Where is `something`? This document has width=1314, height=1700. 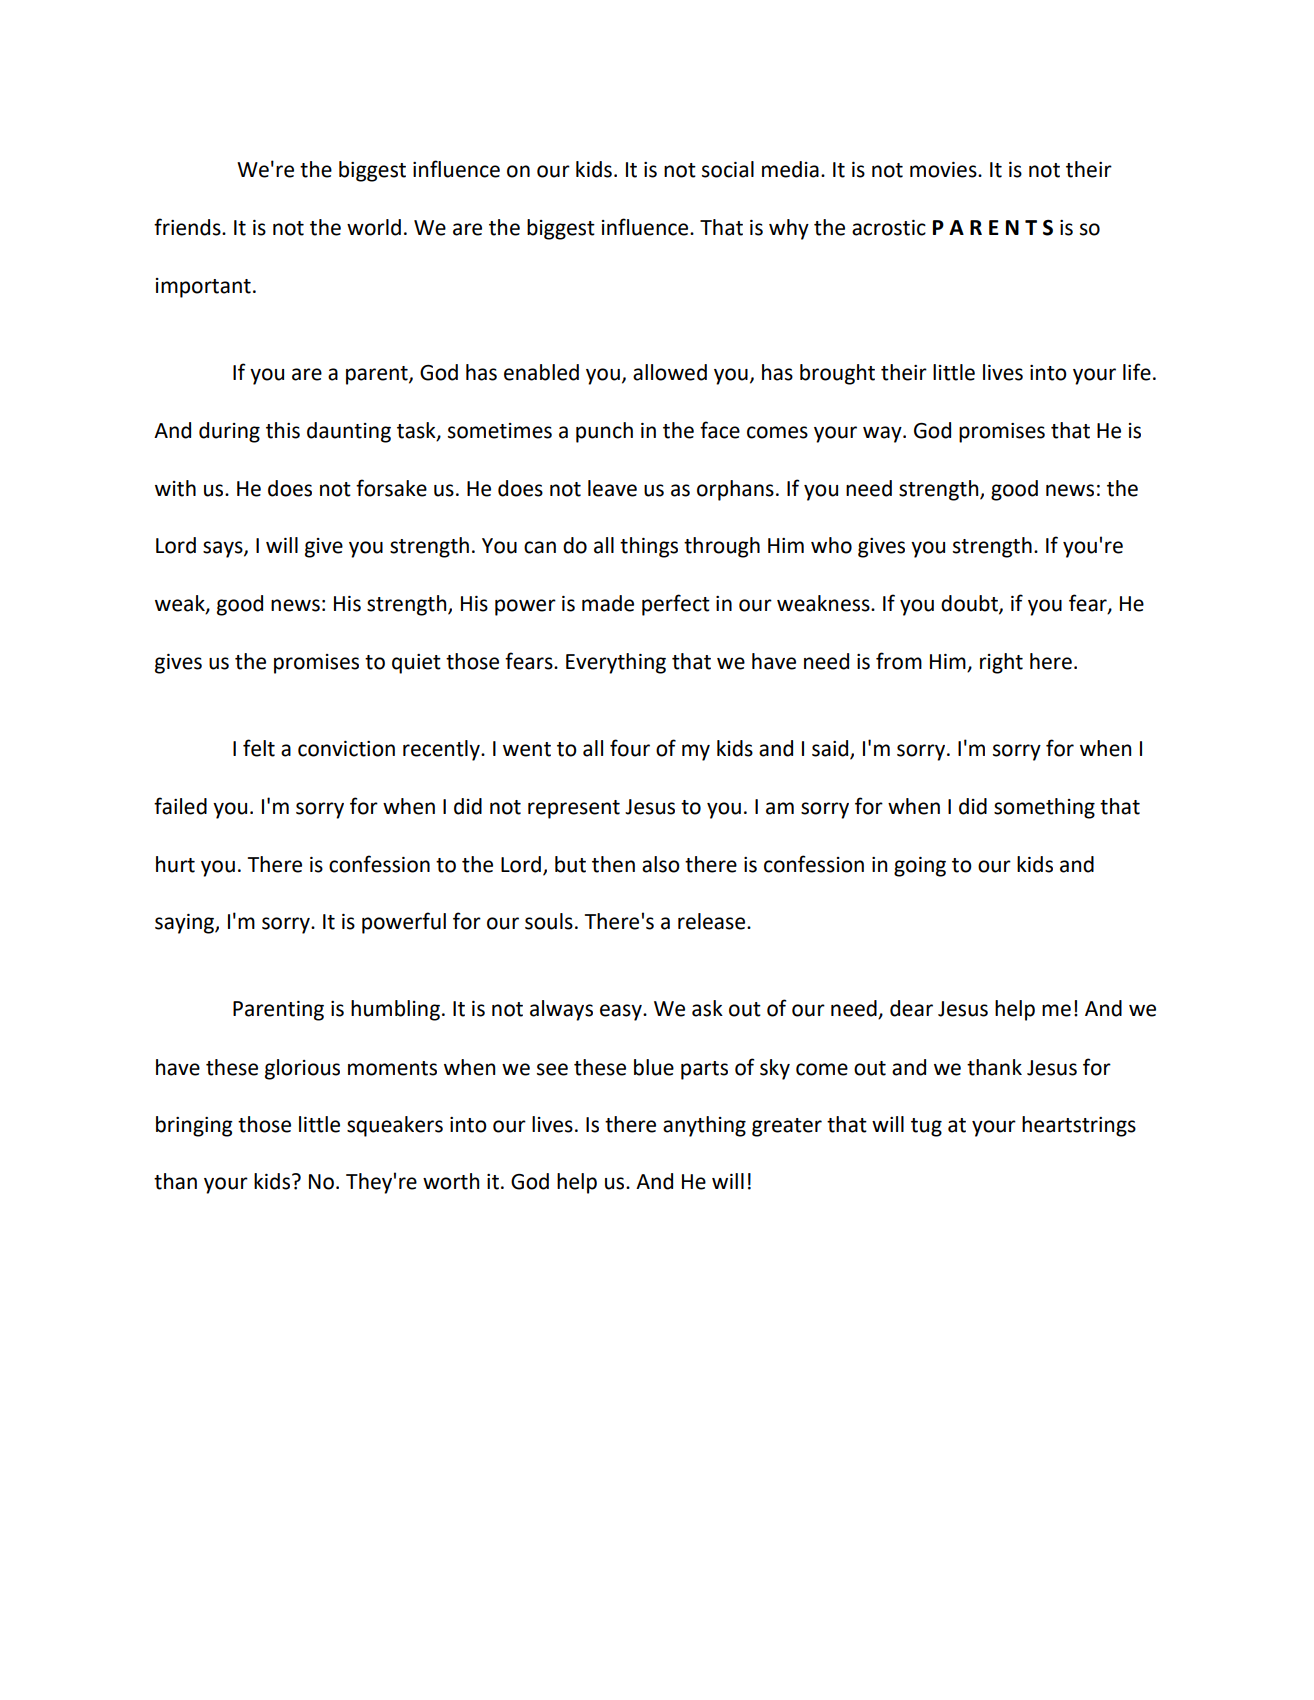
something is located at coordinates (1044, 808).
